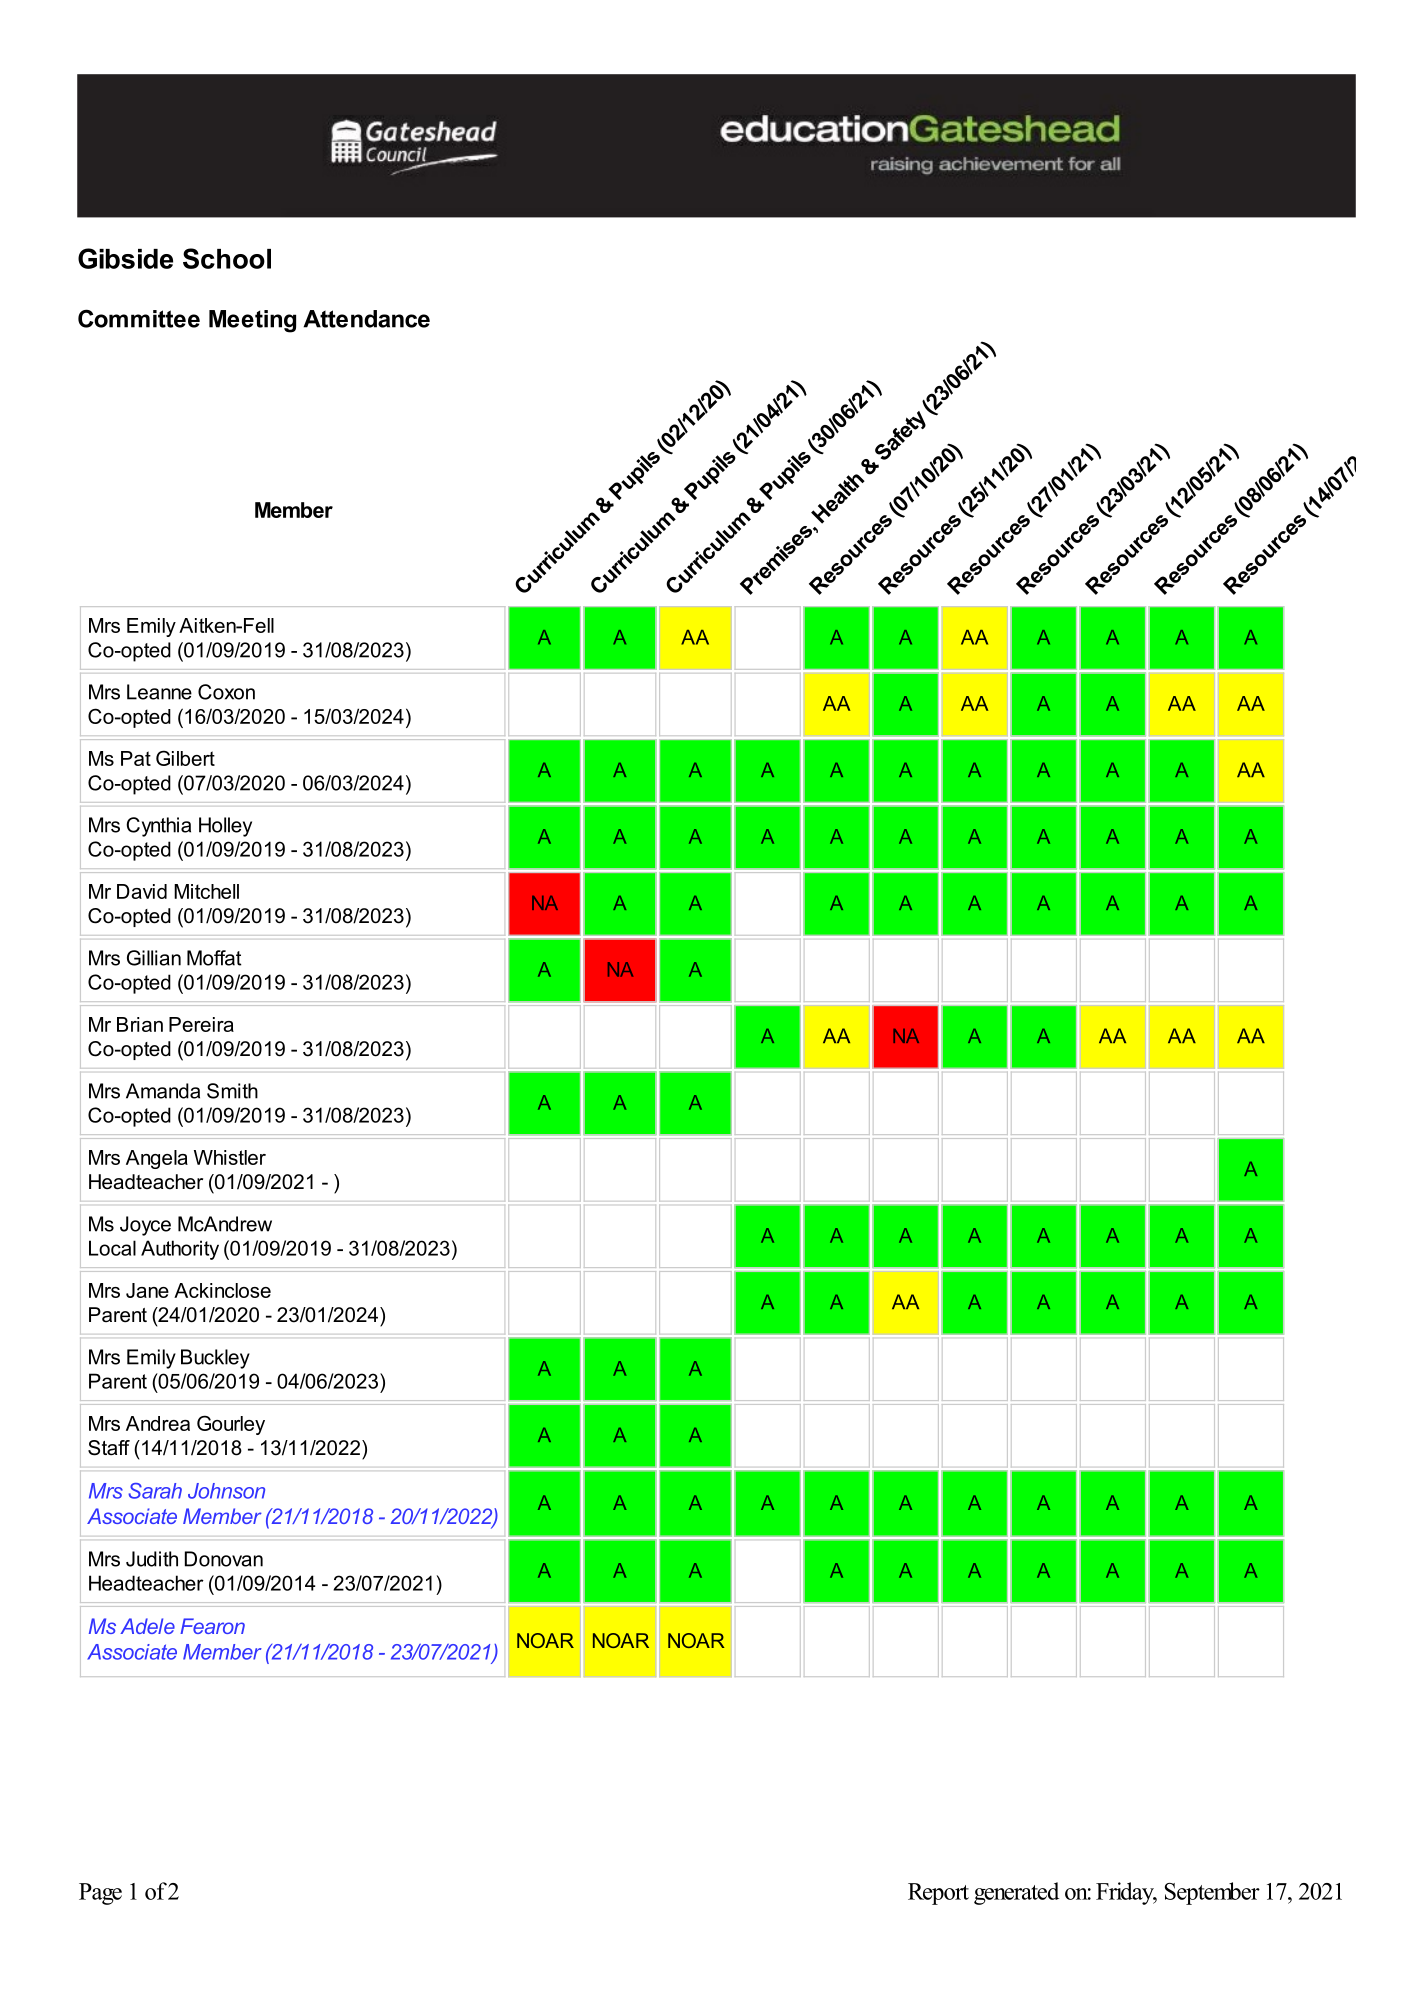 The height and width of the screenshot is (2015, 1424). Describe the element at coordinates (366, 319) in the screenshot. I see `Attendance` at that location.
